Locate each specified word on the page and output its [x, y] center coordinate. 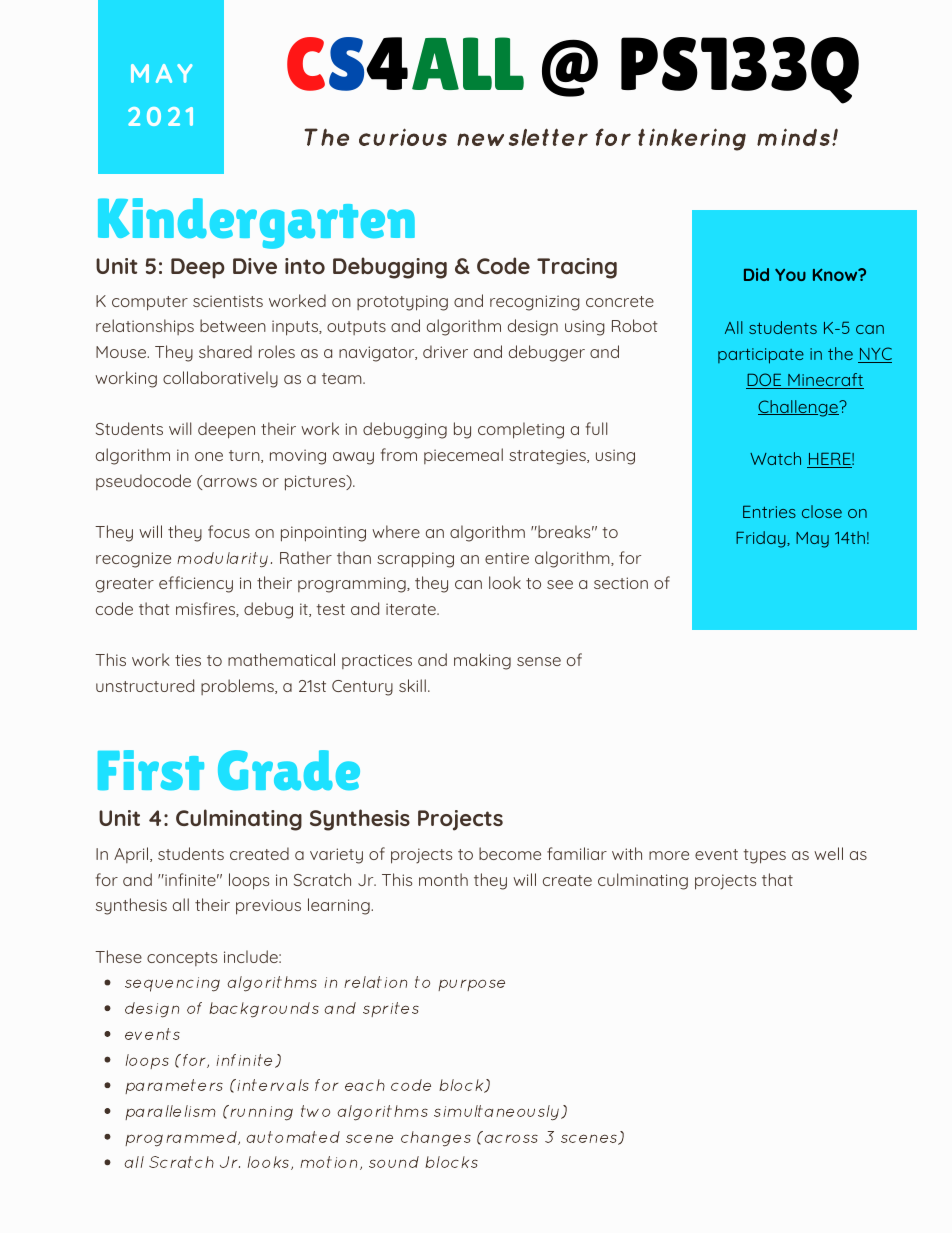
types [764, 856]
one [209, 456]
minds [795, 137]
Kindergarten [256, 223]
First [151, 770]
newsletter [522, 137]
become [510, 853]
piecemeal [463, 456]
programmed [182, 1139]
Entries [769, 511]
